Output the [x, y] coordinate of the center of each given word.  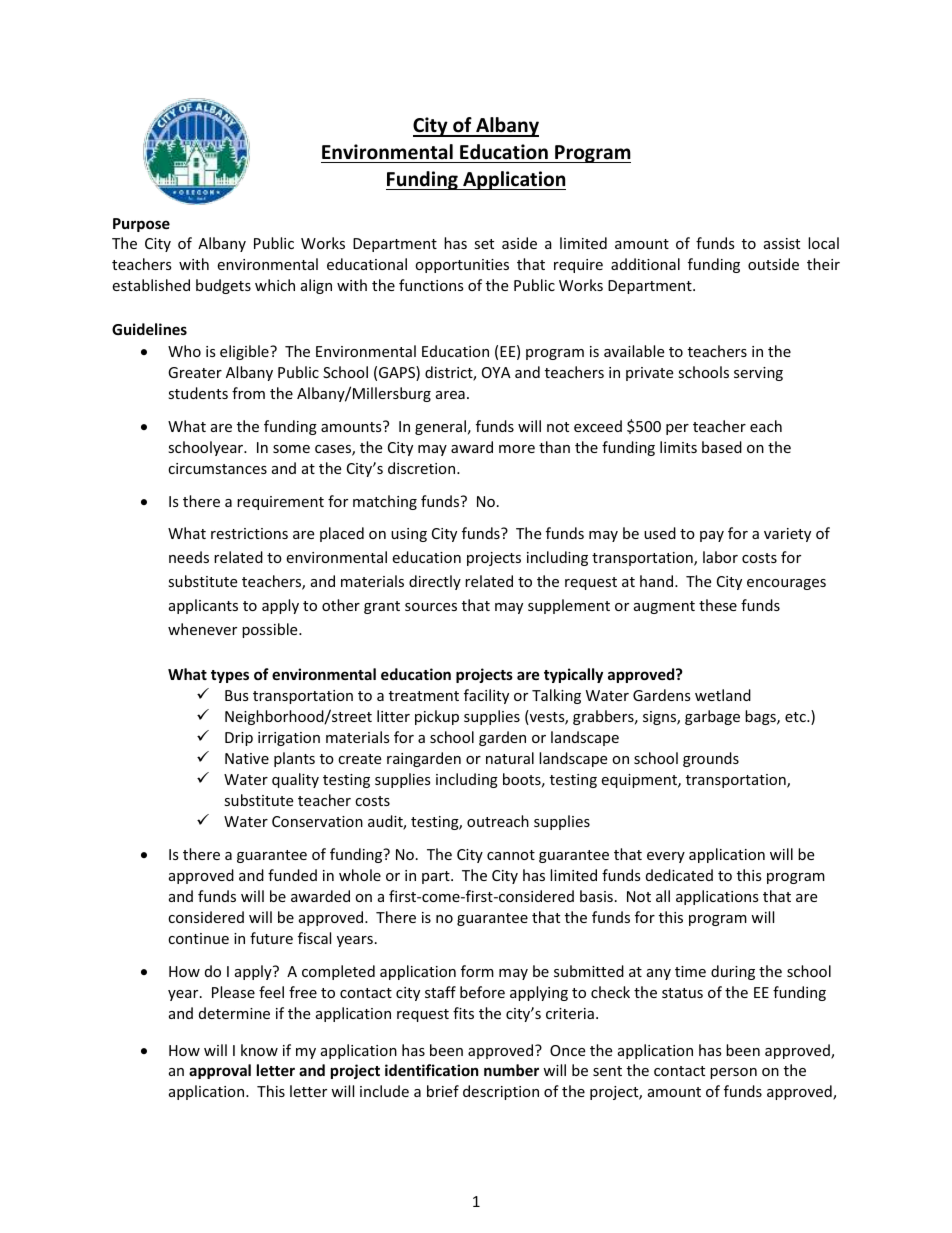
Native [247, 758]
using [409, 535]
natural [510, 758]
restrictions [249, 533]
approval [220, 1071]
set [484, 244]
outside [773, 264]
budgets [223, 286]
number [511, 1070]
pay [712, 536]
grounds [711, 759]
